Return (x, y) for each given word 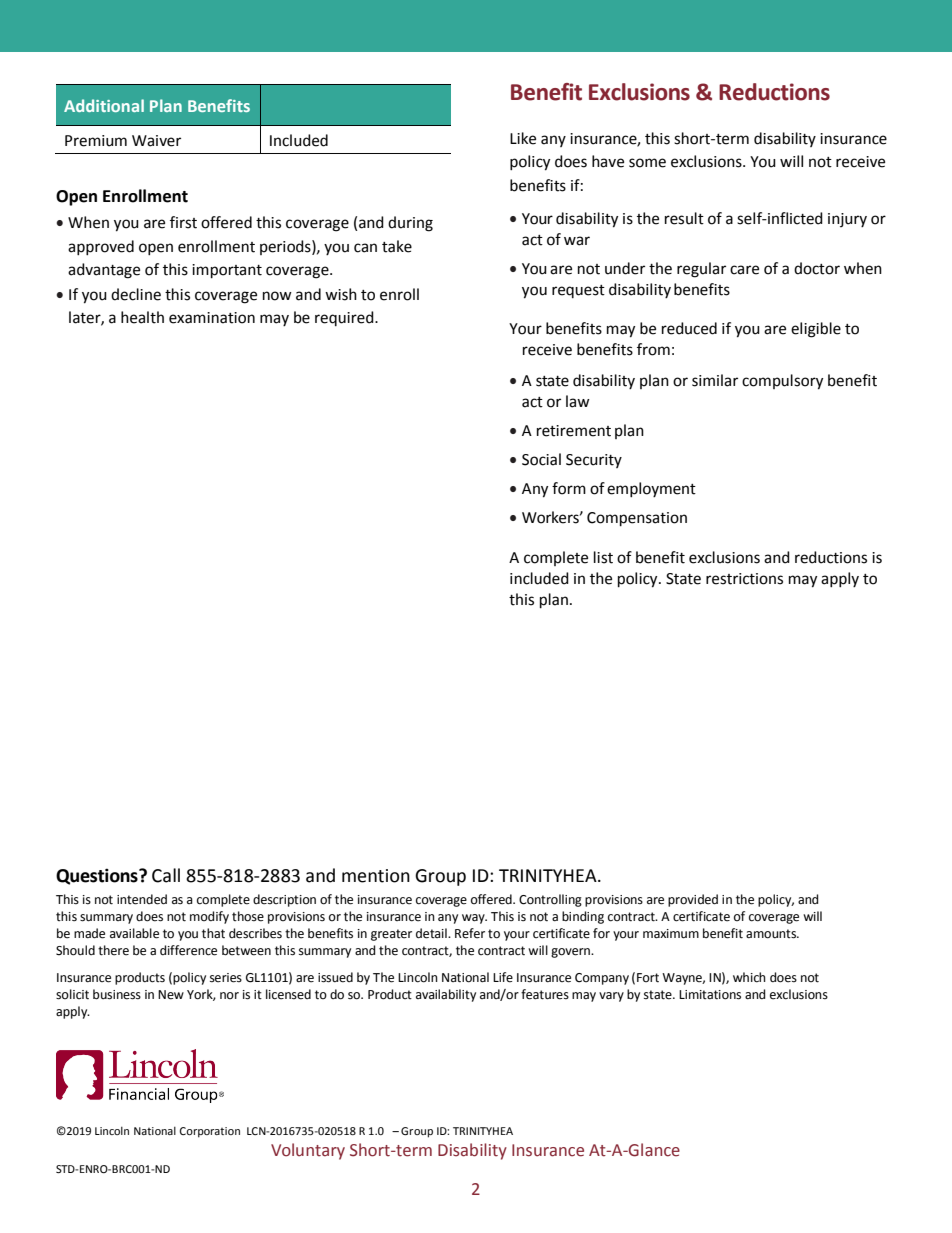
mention (376, 876)
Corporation (209, 1132)
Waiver (156, 141)
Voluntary (308, 1151)
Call (166, 875)
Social (541, 459)
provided (693, 900)
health (142, 317)
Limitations (710, 995)
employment (651, 489)
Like (523, 138)
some (647, 163)
